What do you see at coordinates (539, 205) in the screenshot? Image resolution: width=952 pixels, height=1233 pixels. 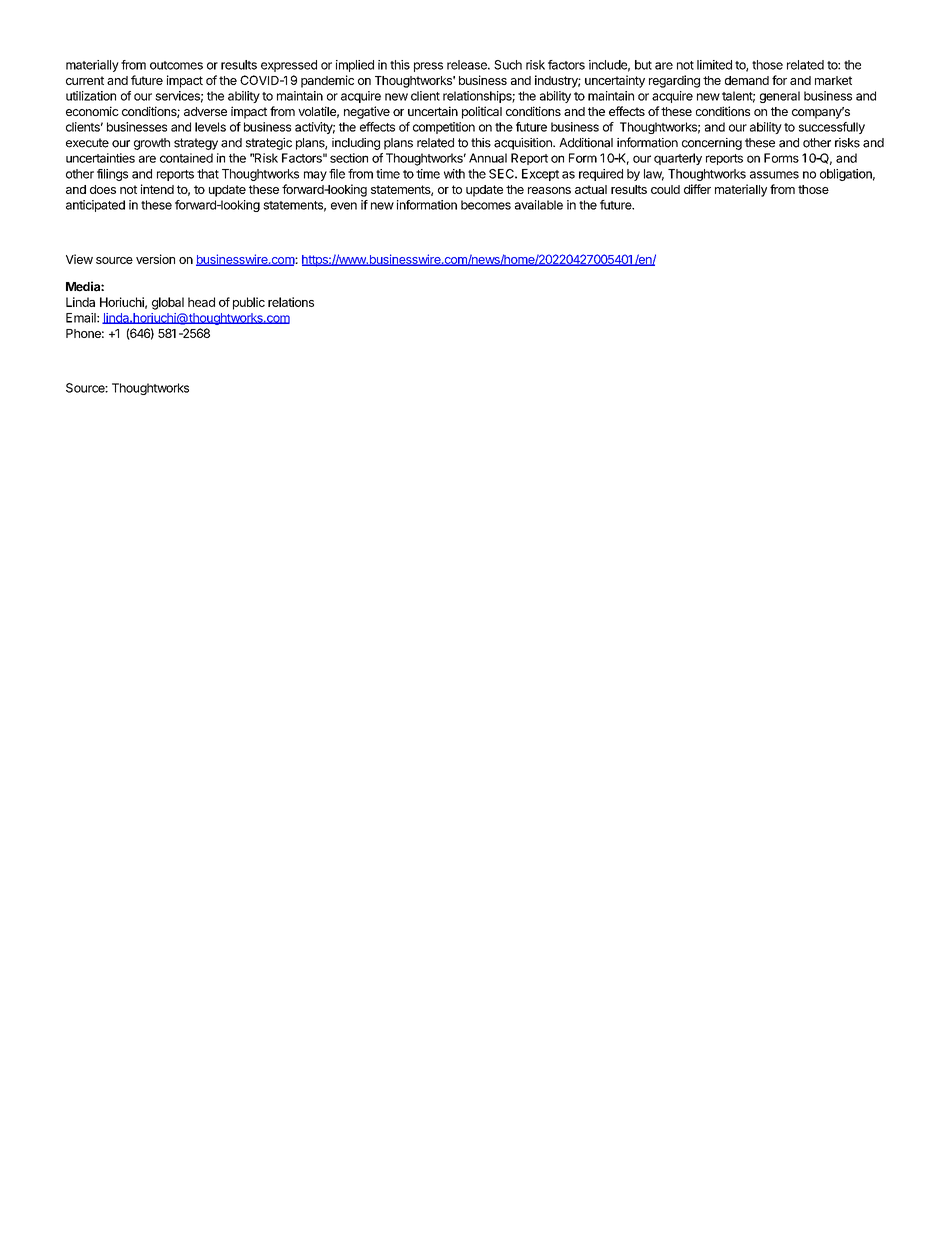 I see `available` at bounding box center [539, 205].
